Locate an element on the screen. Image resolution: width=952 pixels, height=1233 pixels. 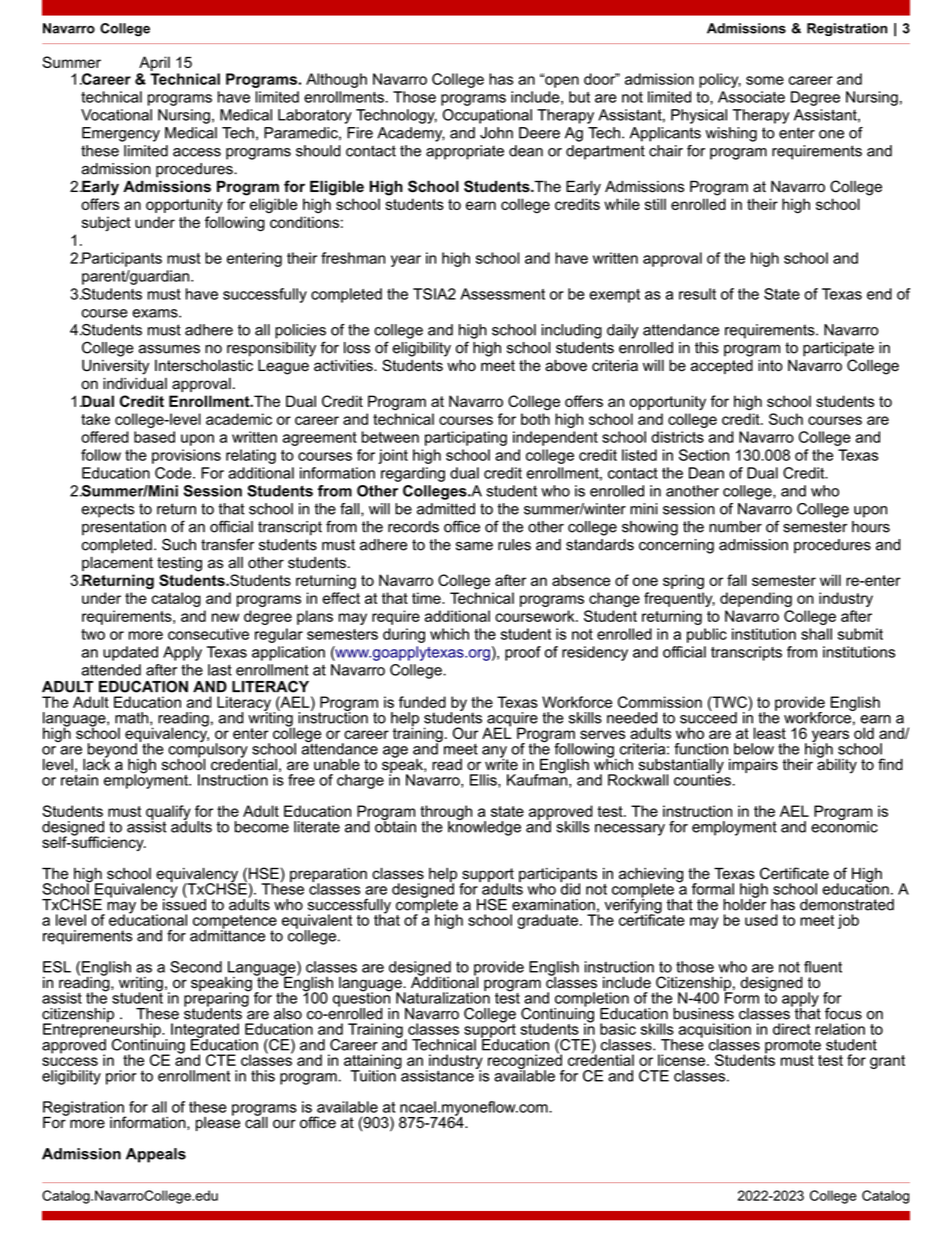
into is located at coordinates (770, 366).
